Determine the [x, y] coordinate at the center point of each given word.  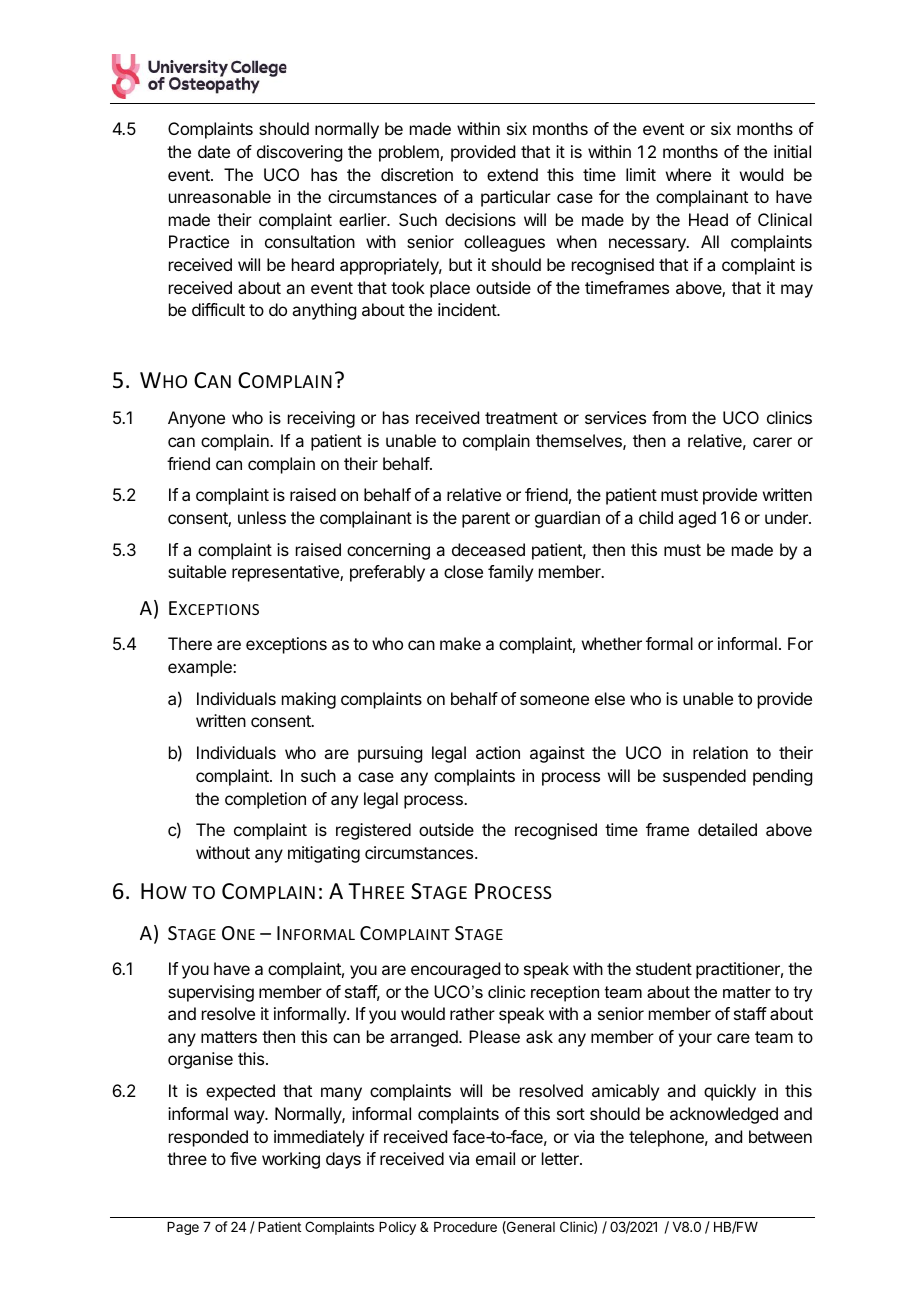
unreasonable [220, 196]
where [688, 174]
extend [512, 174]
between [780, 1136]
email [495, 1158]
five [243, 1158]
